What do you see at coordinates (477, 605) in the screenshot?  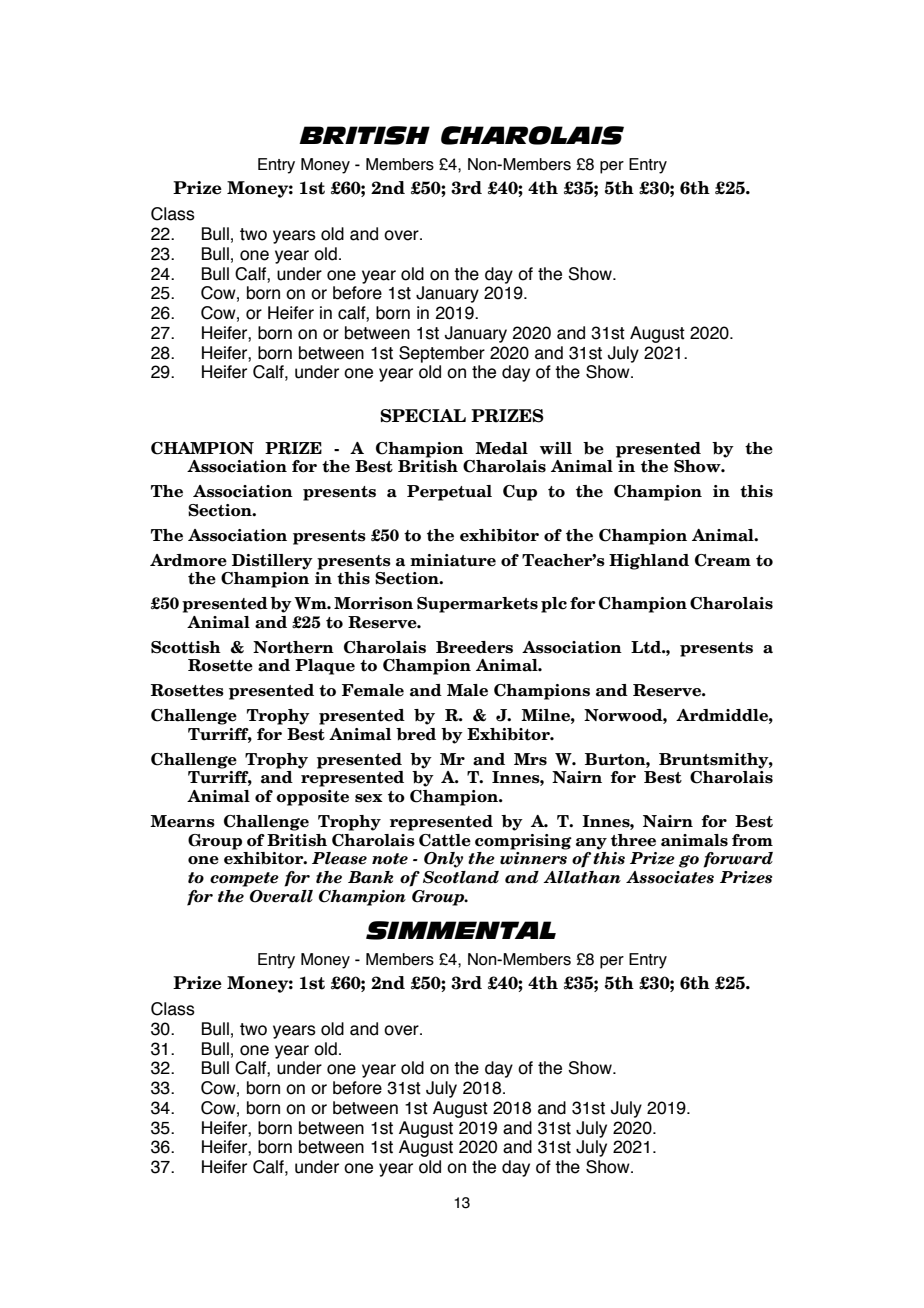 I see `Supermarkets` at bounding box center [477, 605].
